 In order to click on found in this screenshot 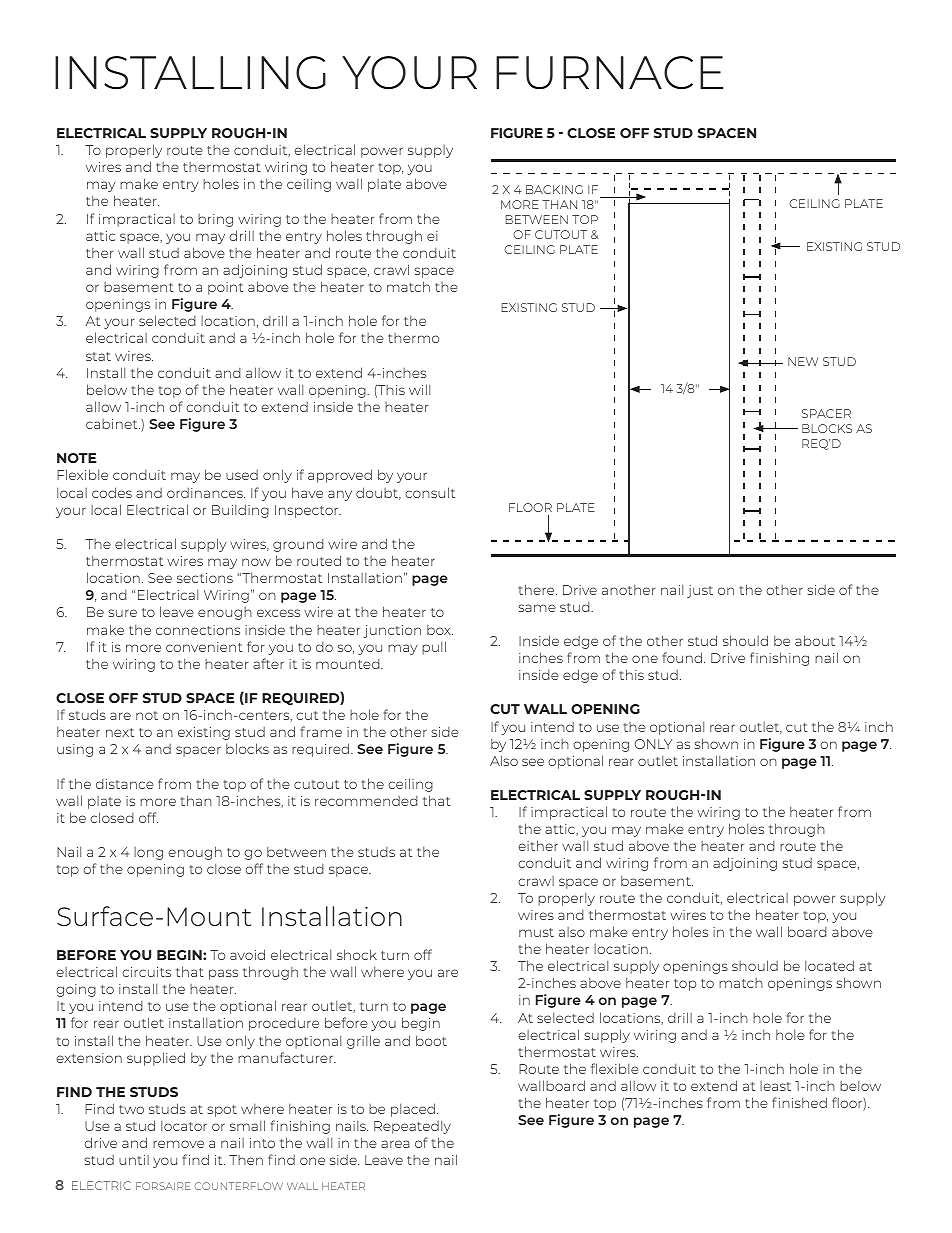, I will do `click(682, 657)`.
